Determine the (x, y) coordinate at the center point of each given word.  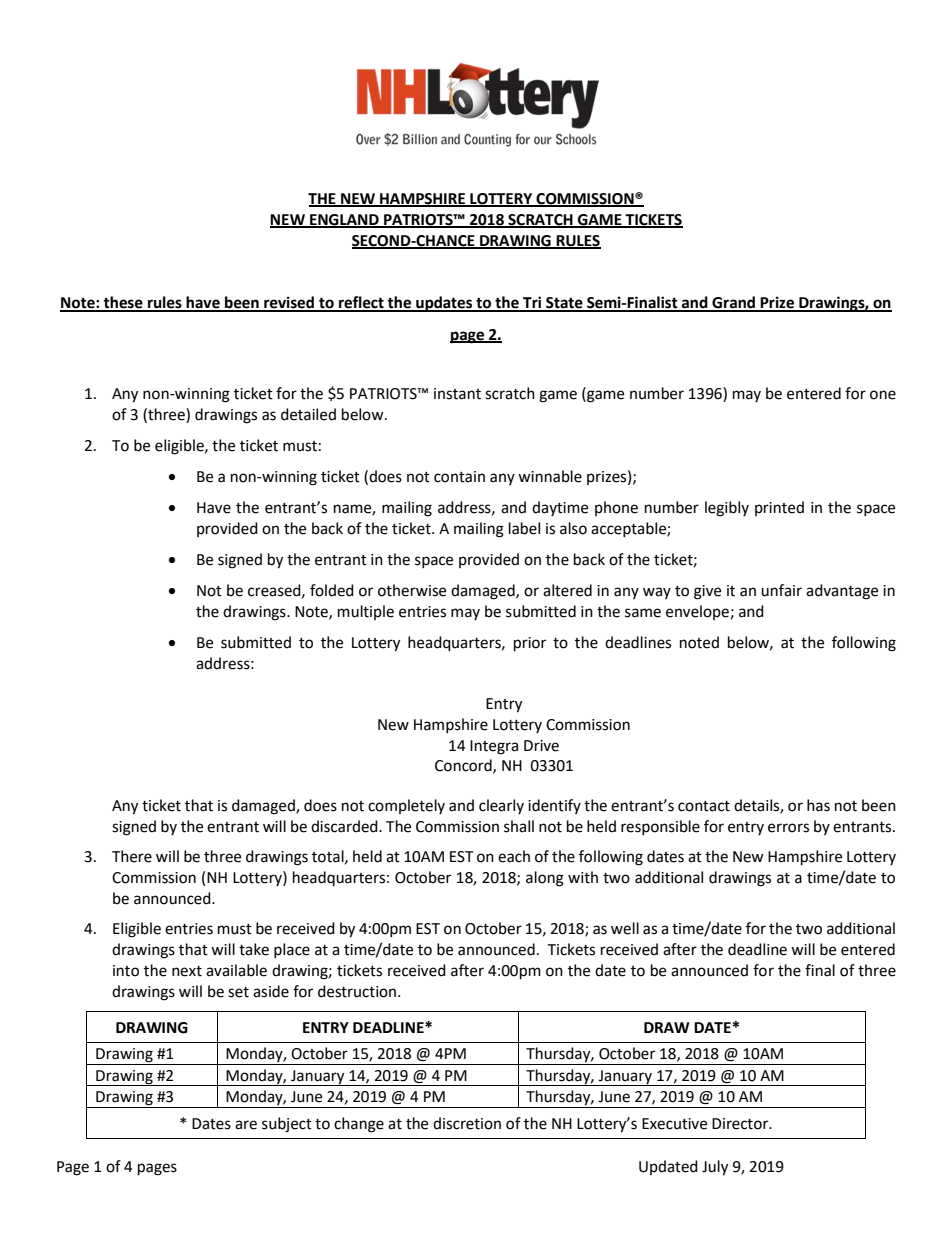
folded (332, 590)
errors (788, 828)
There (132, 856)
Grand (734, 303)
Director (741, 1124)
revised (289, 303)
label (524, 528)
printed (779, 508)
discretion (467, 1123)
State (564, 304)
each (514, 856)
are (246, 1125)
